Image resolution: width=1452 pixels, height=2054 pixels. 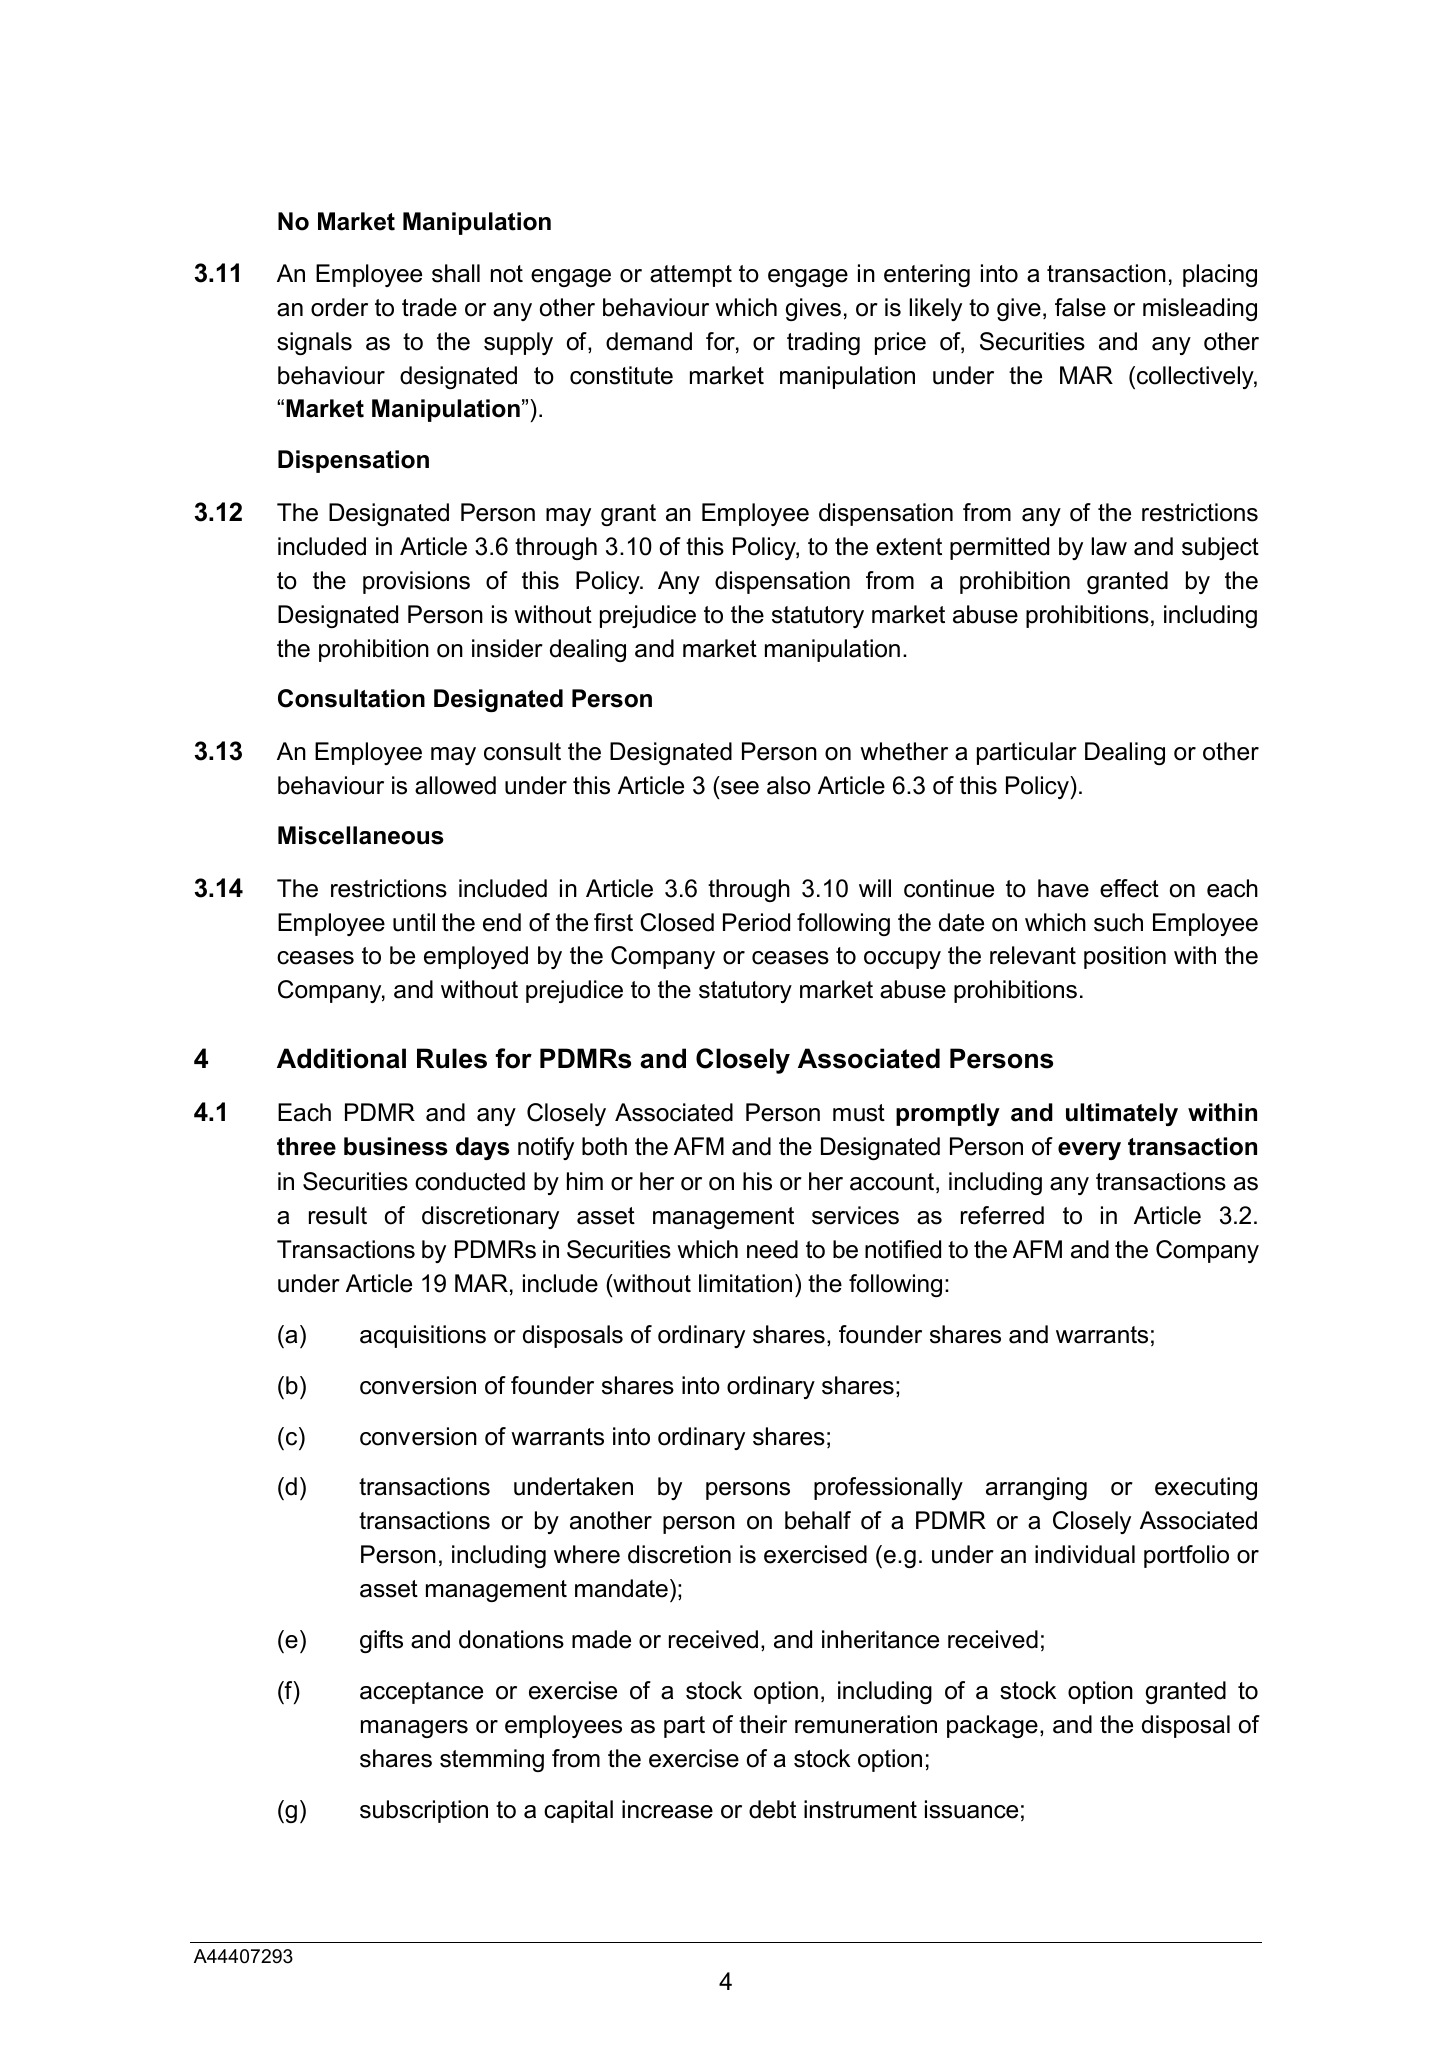 I want to click on trading, so click(x=823, y=343).
